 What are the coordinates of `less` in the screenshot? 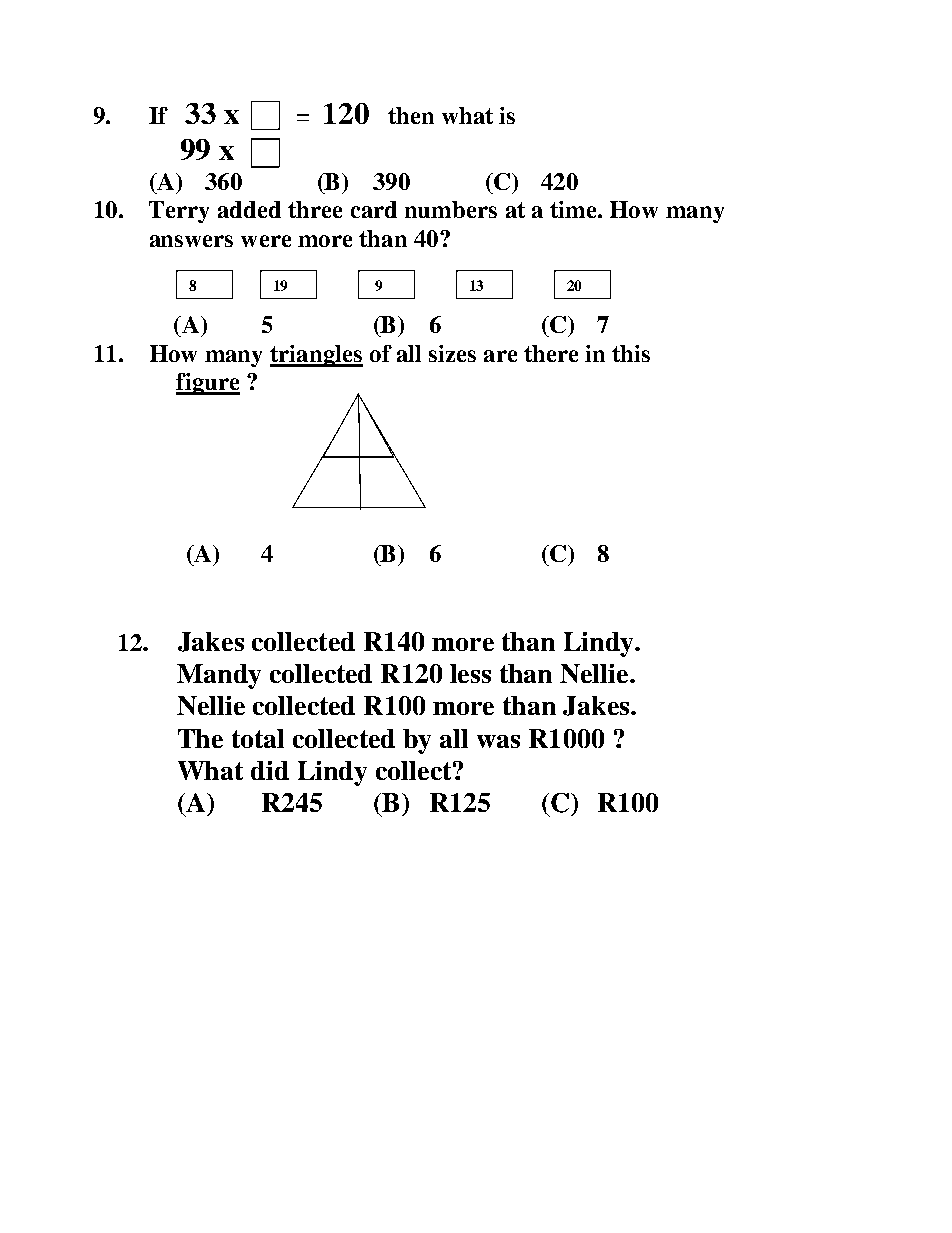 It's located at (470, 673).
